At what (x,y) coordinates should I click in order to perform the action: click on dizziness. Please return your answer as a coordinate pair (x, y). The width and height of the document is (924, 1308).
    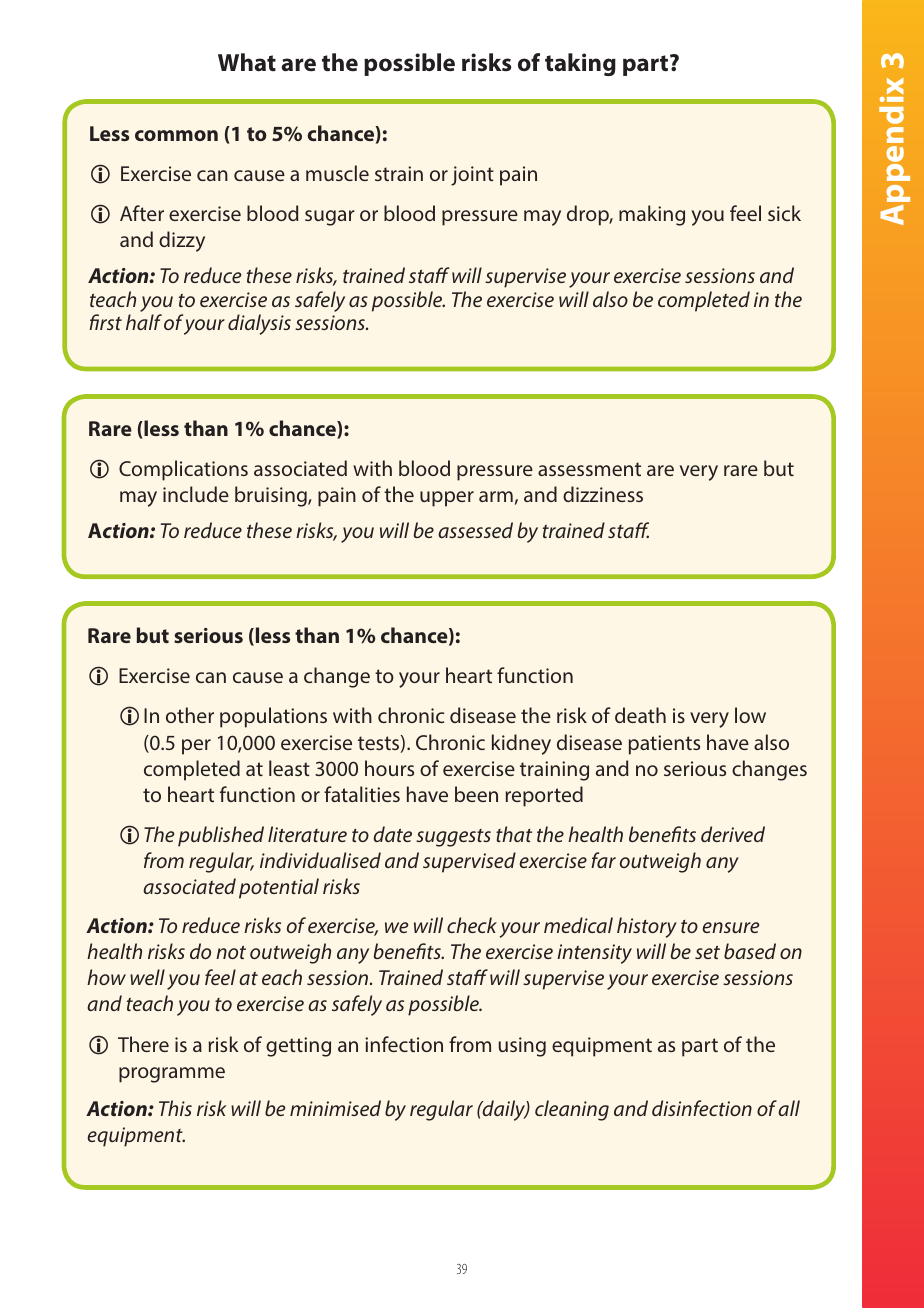
    Looking at the image, I should click on (603, 494).
